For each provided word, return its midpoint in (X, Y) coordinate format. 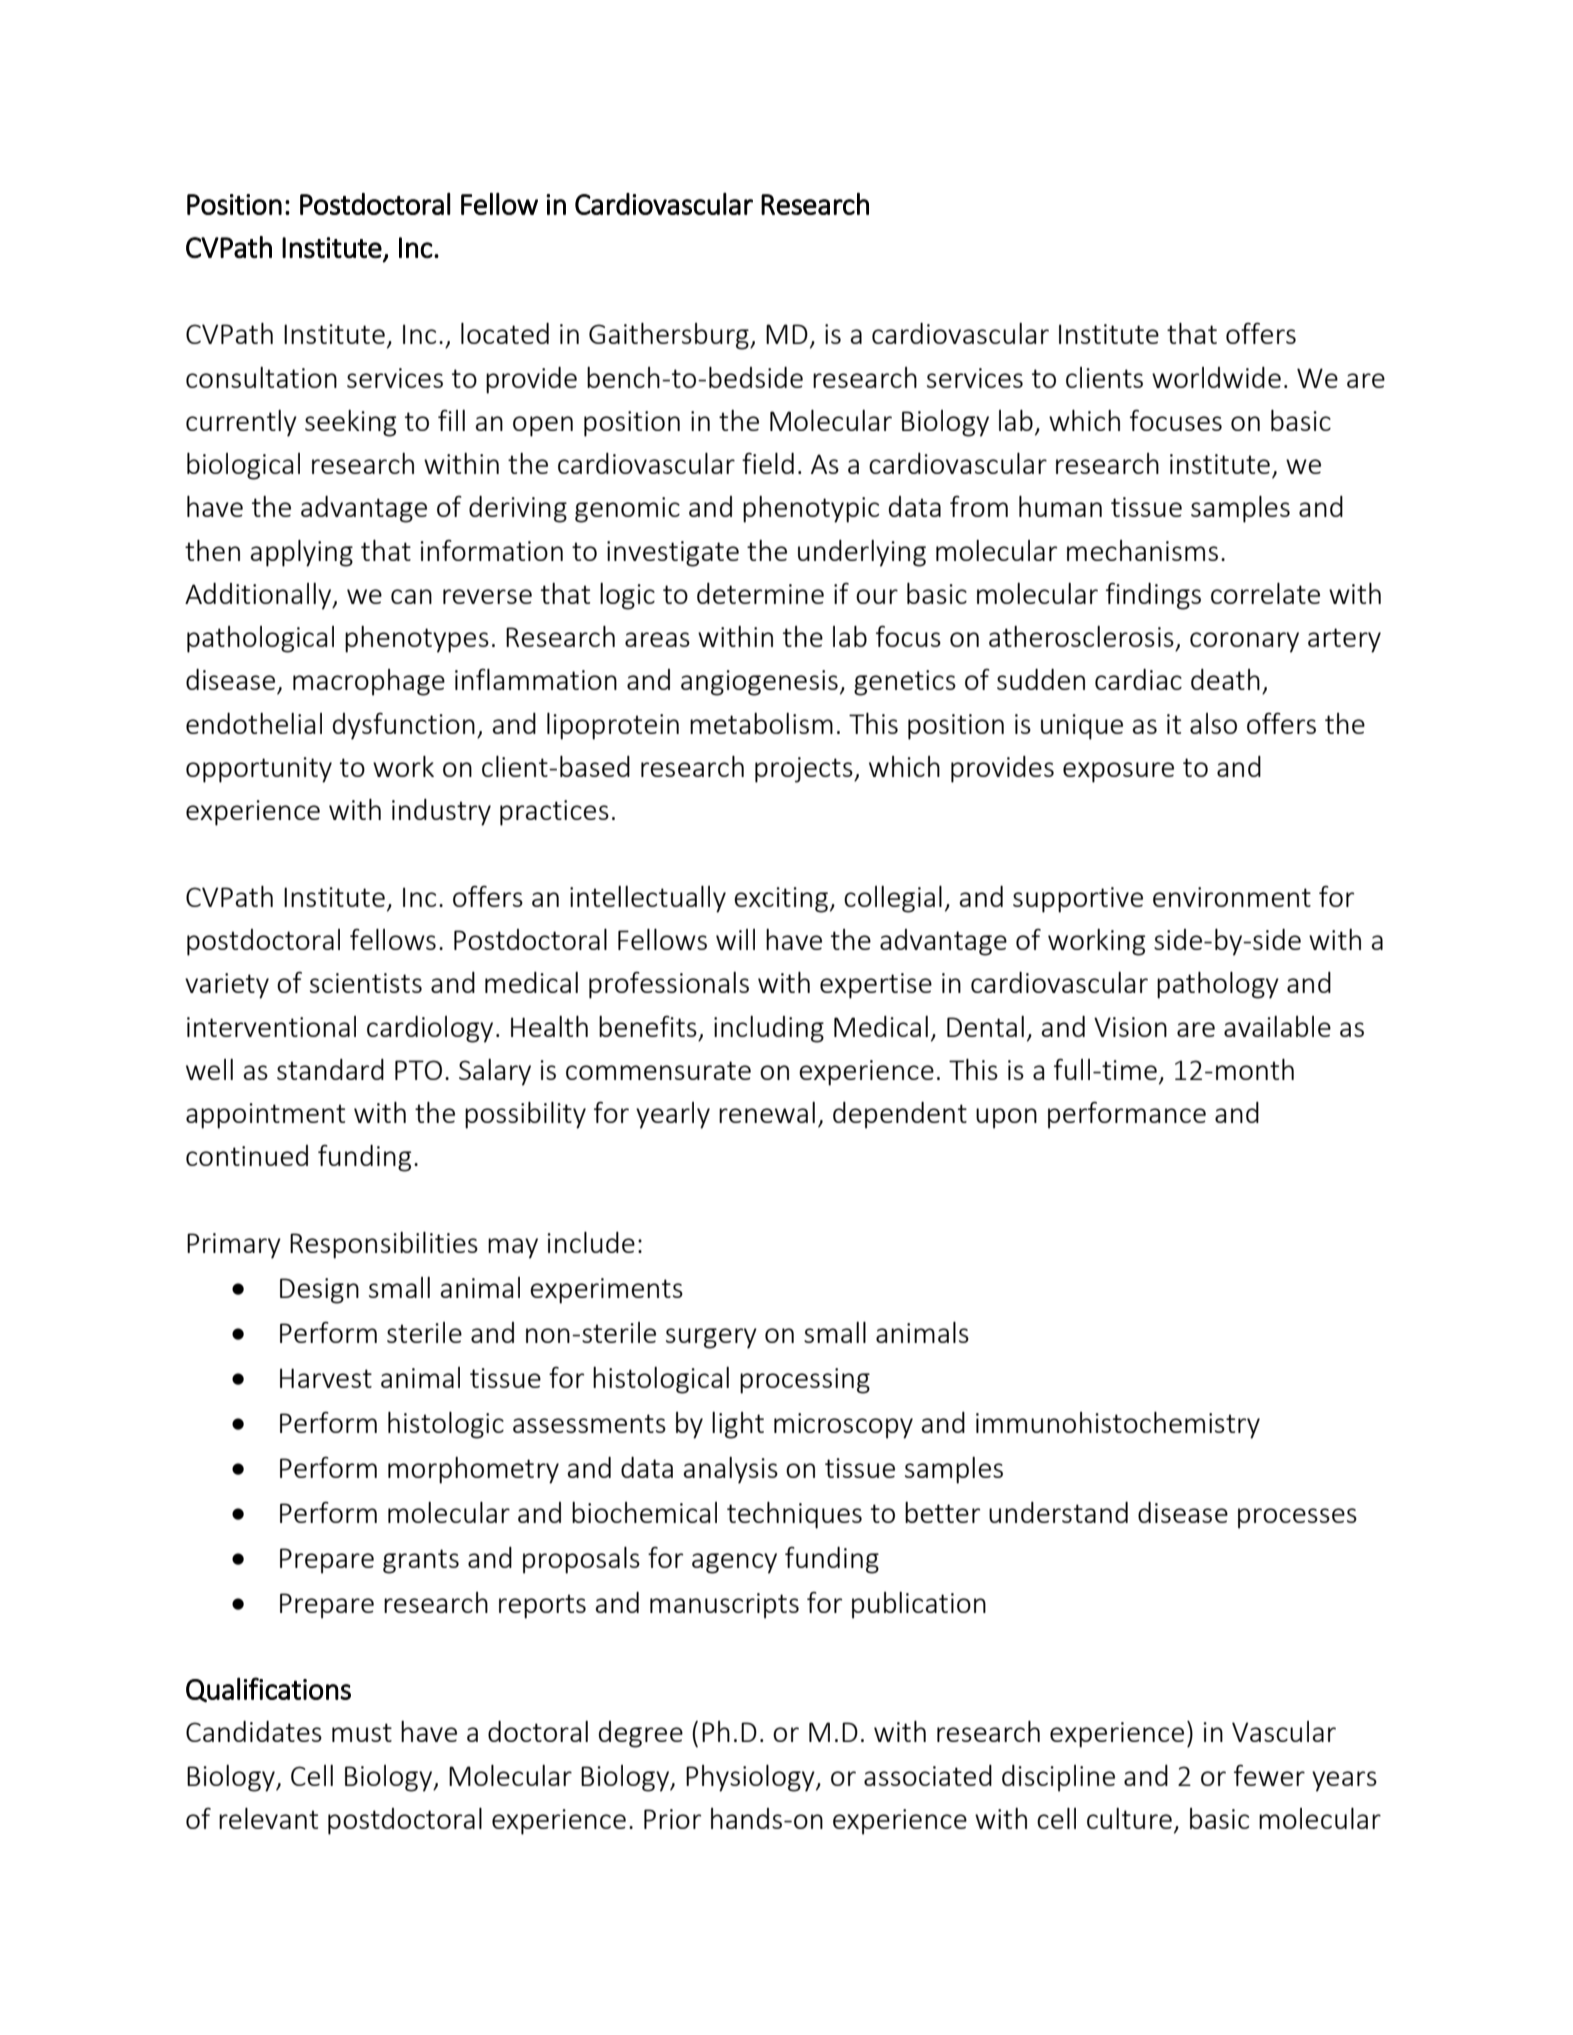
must (362, 1732)
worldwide (1216, 377)
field (768, 463)
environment (1232, 897)
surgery (711, 1338)
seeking (350, 423)
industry (441, 812)
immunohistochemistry (1118, 1425)
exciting (781, 900)
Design (319, 1291)
